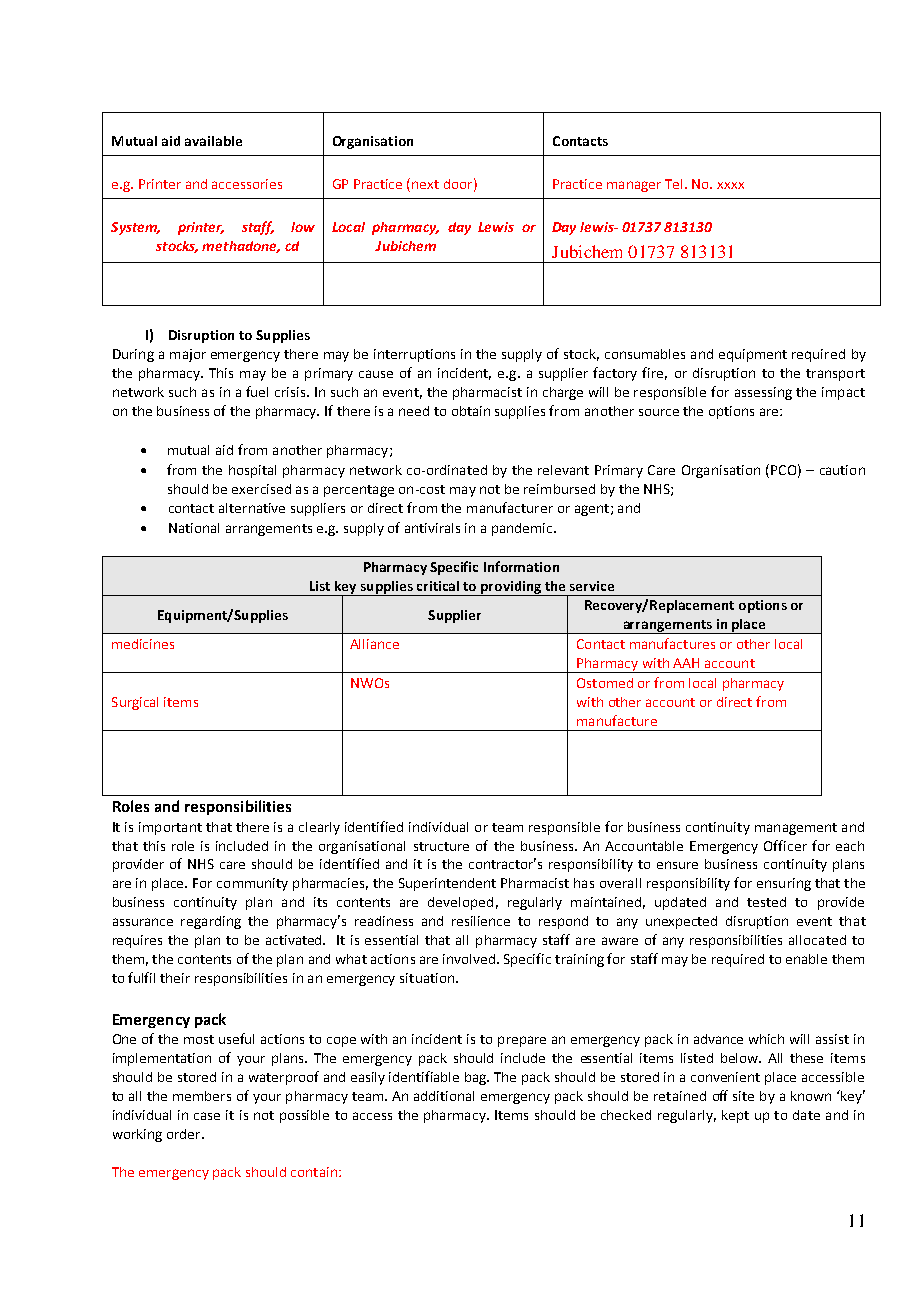 The width and height of the document is (924, 1308). What do you see at coordinates (425, 184) in the document?
I see `next` at bounding box center [425, 184].
